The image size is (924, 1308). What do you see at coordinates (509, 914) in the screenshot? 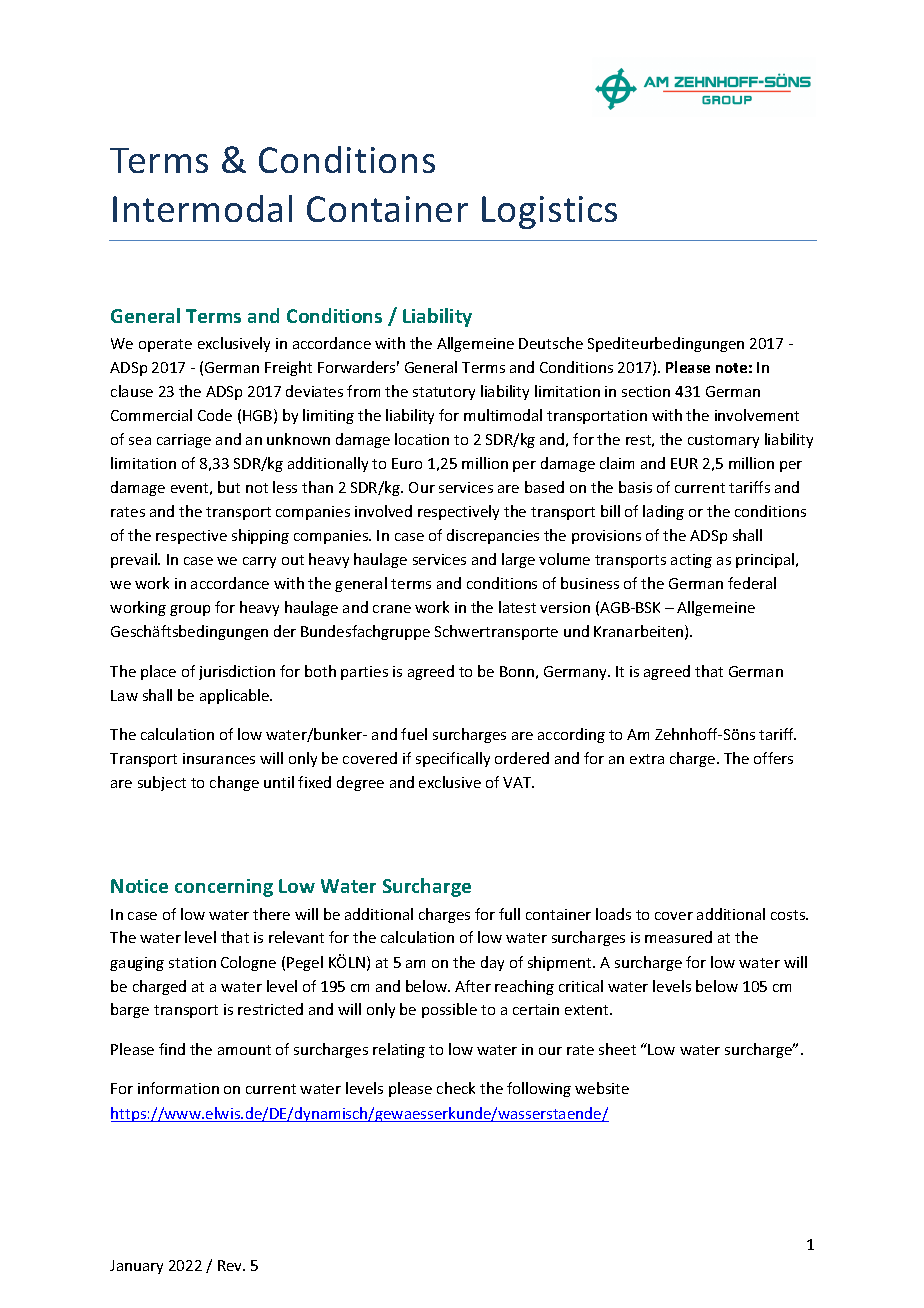
I see `full` at bounding box center [509, 914].
